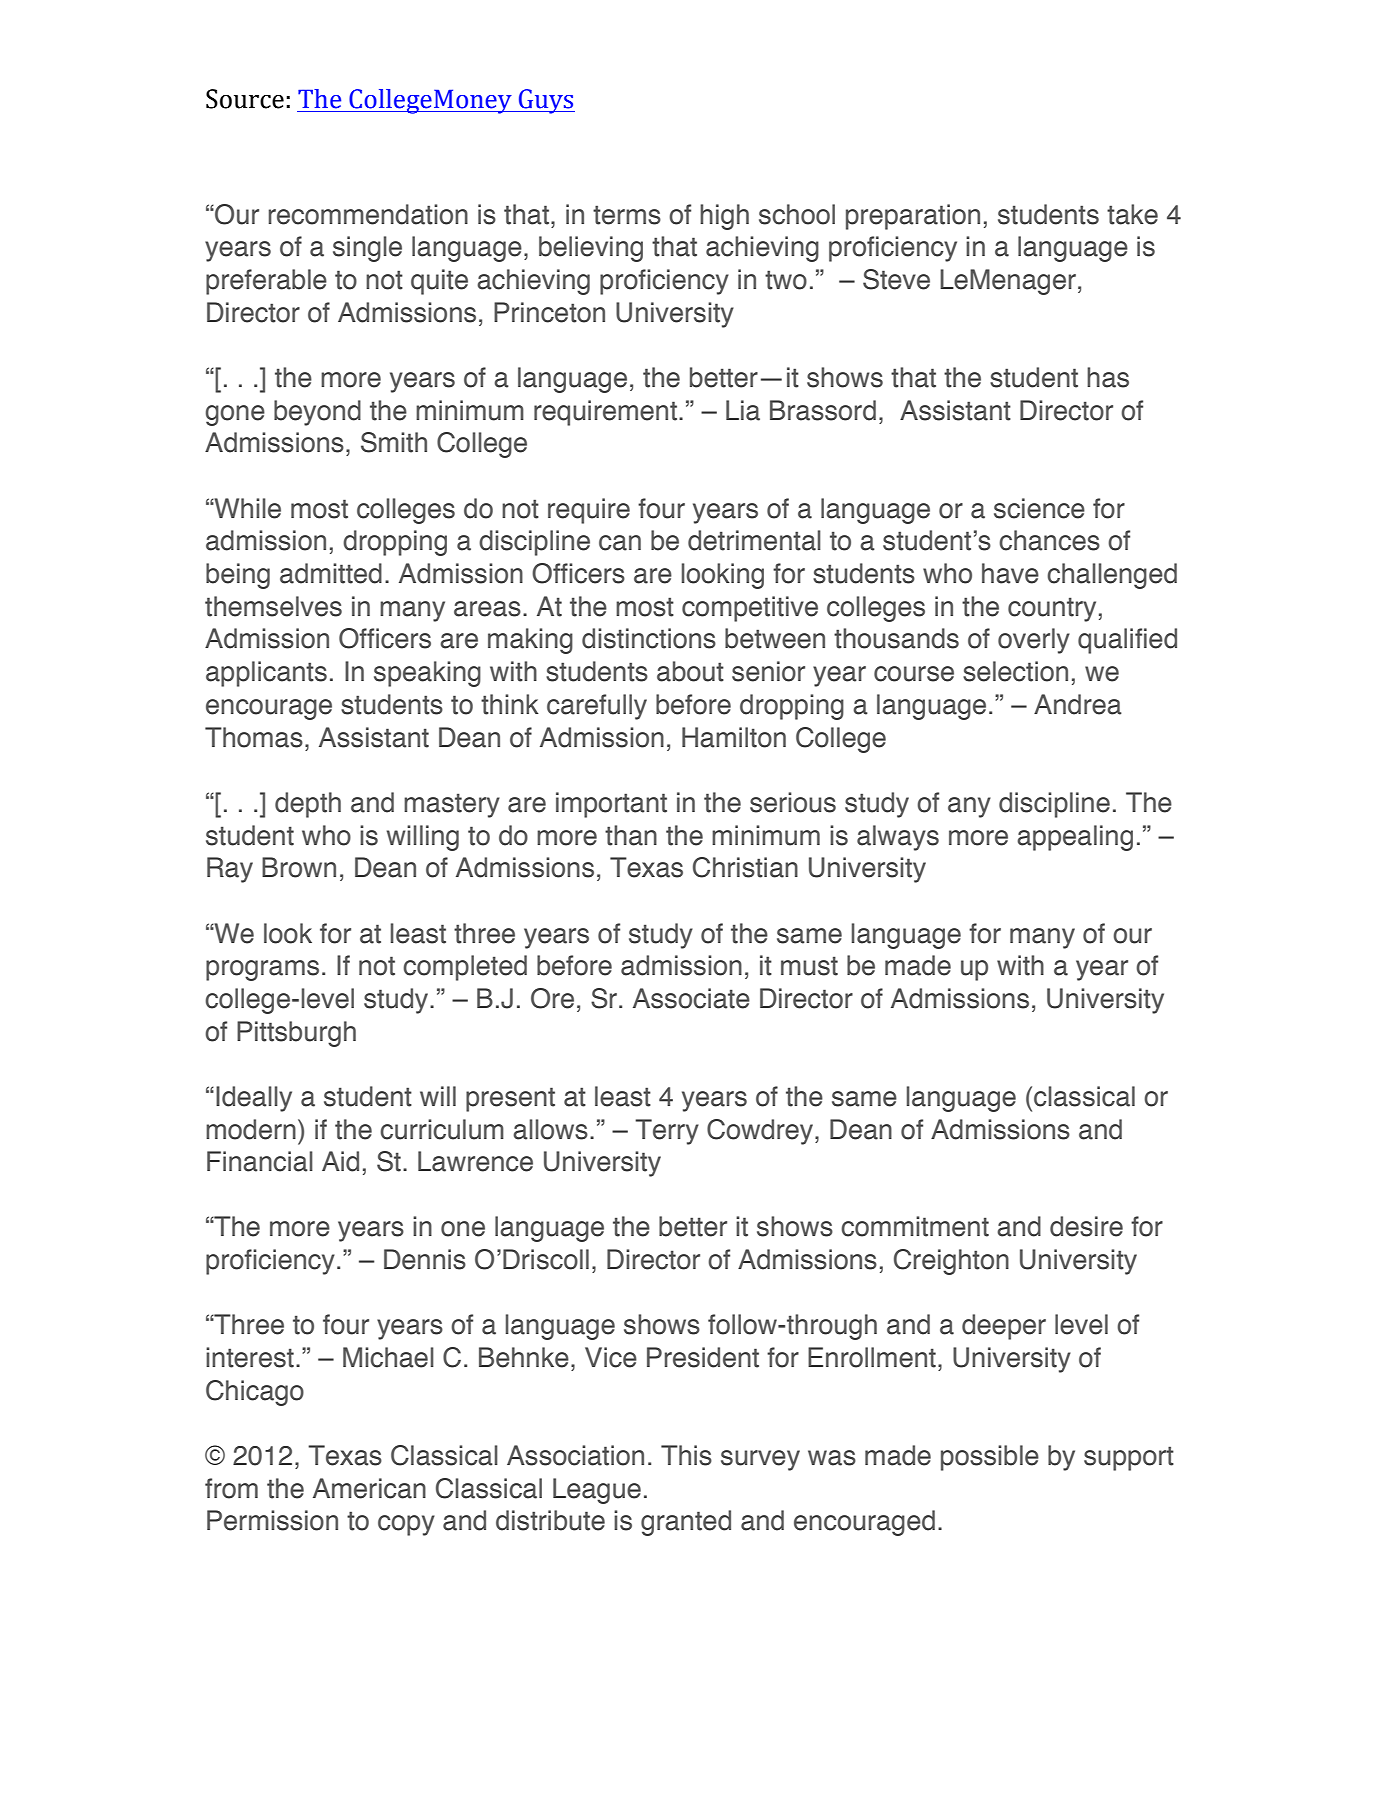 This document has height=1796, width=1388. I want to click on Pittsburgh, so click(296, 1034).
